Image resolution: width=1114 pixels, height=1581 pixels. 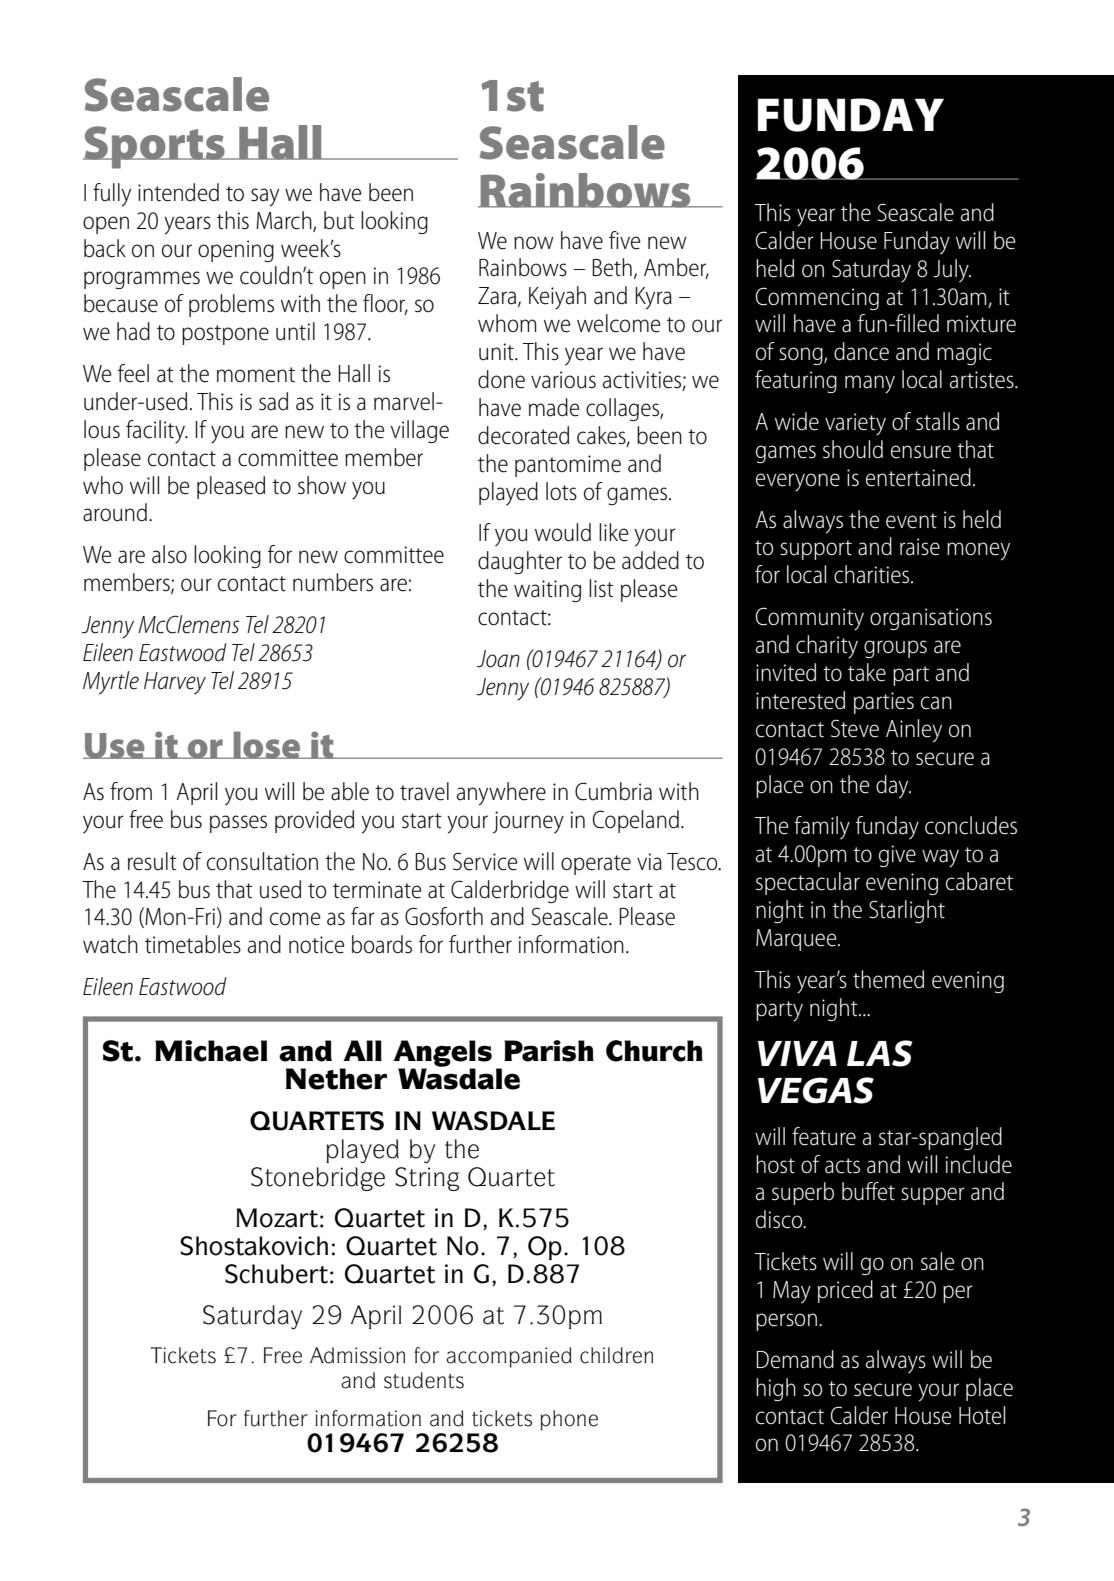 What do you see at coordinates (501, 794) in the document?
I see `anywhere` at bounding box center [501, 794].
